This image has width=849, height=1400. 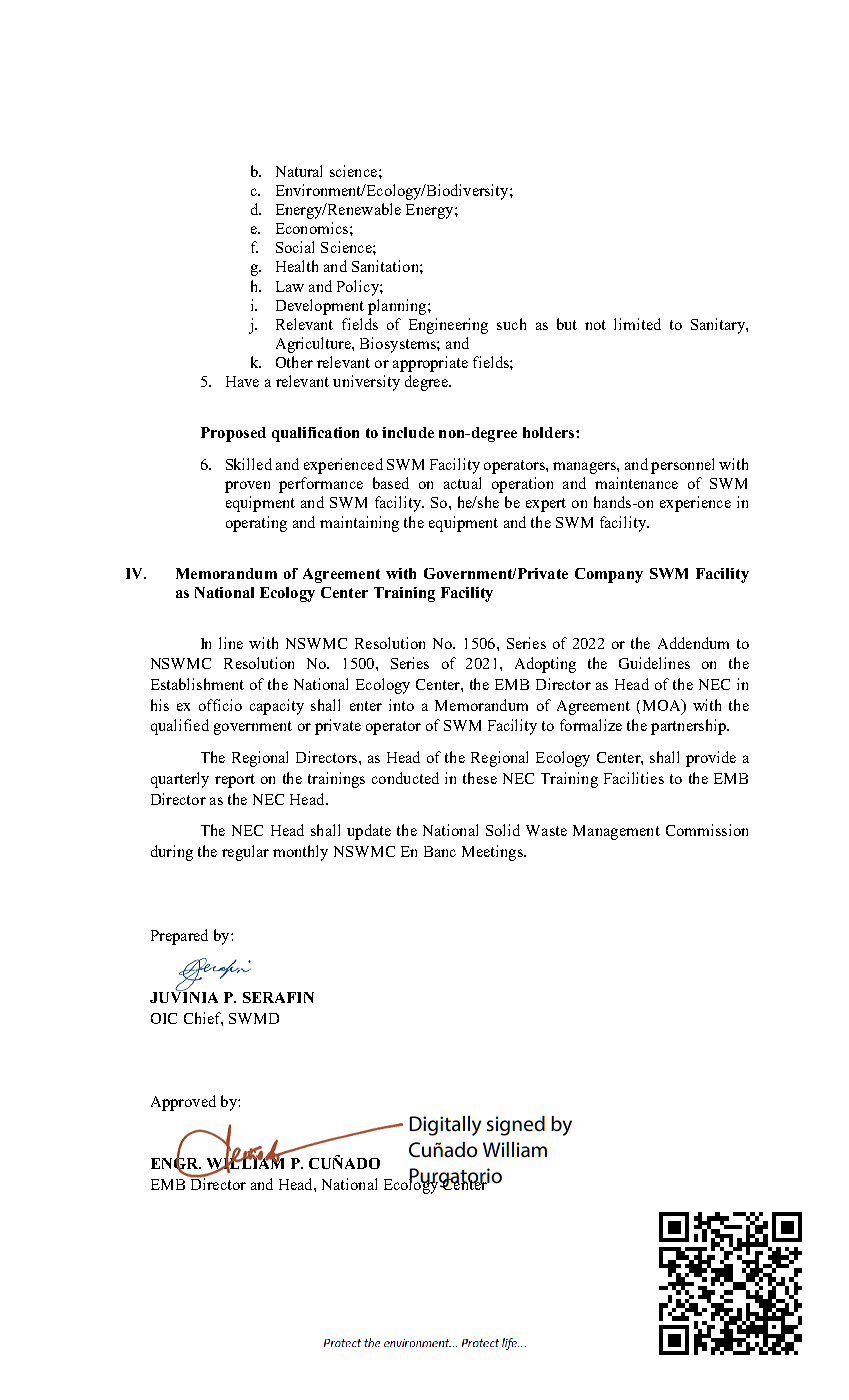 What do you see at coordinates (682, 466) in the image?
I see `personnel` at bounding box center [682, 466].
